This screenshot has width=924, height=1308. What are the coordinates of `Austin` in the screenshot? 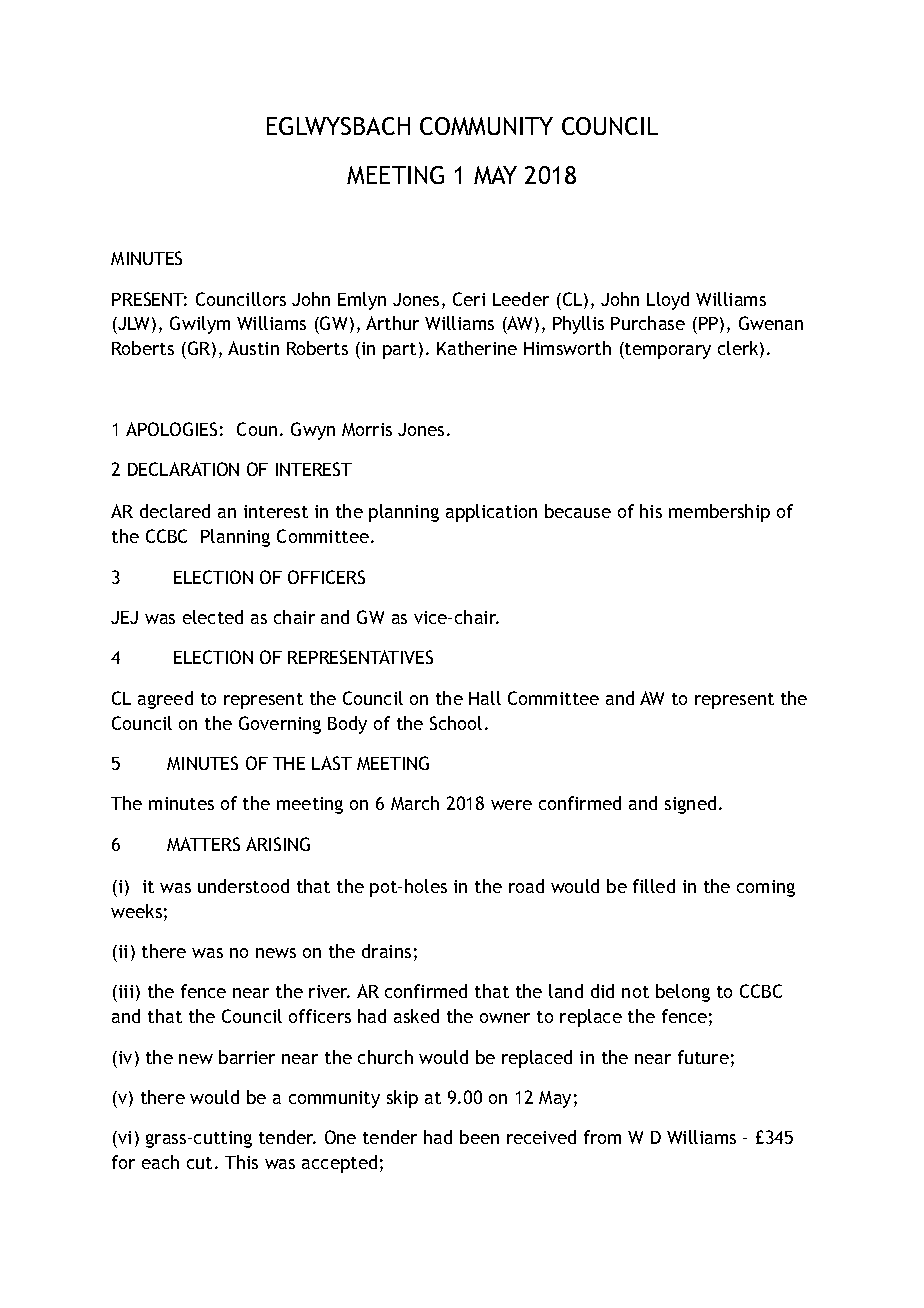 It's located at (253, 348).
